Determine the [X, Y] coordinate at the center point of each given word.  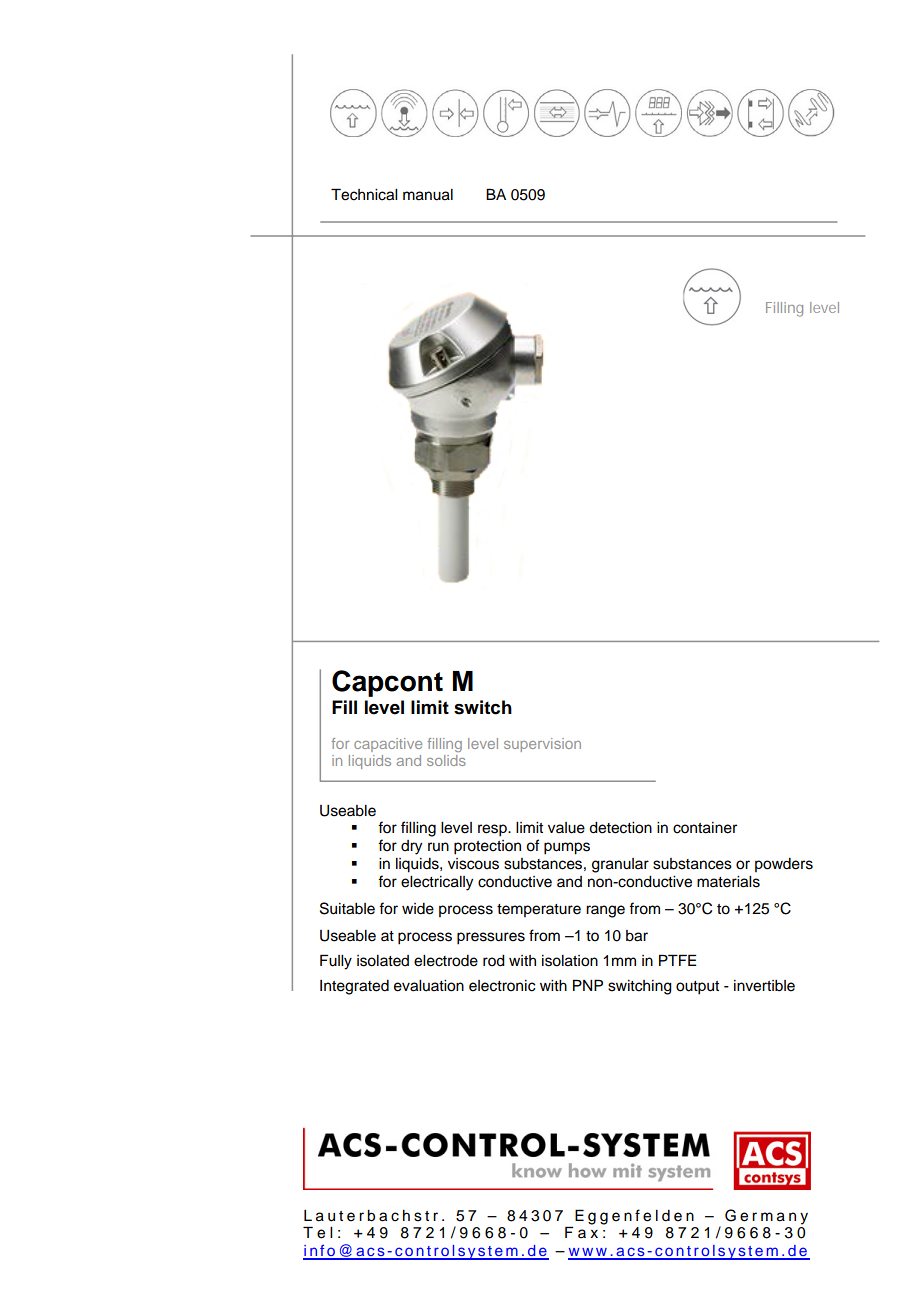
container [705, 828]
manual [428, 195]
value [566, 828]
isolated [383, 961]
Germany [766, 1217]
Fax [581, 1232]
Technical [364, 194]
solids [446, 760]
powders [784, 865]
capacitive [388, 745]
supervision [542, 745]
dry [411, 847]
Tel [317, 1232]
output [697, 988]
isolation [570, 961]
